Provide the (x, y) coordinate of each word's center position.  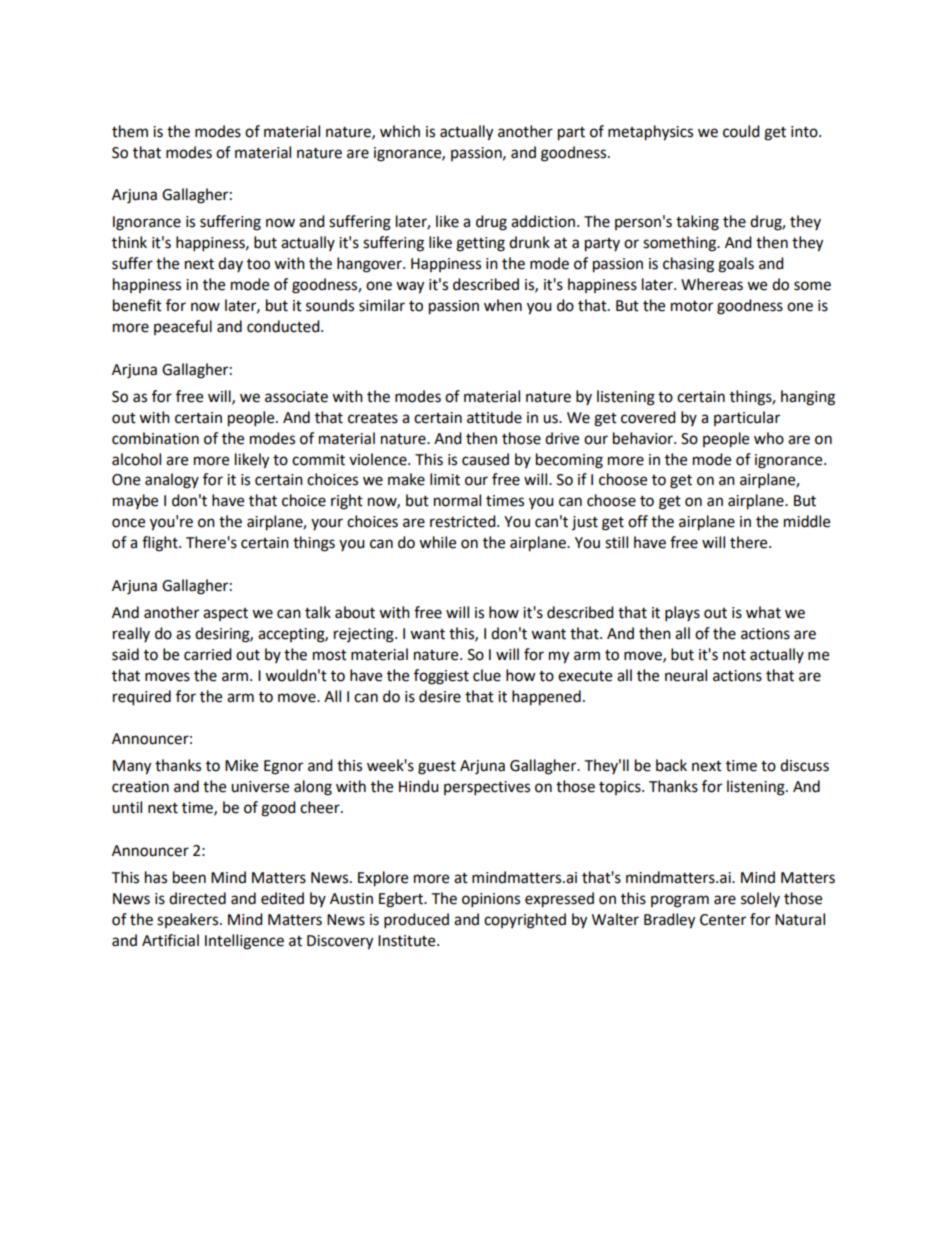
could (741, 131)
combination (155, 438)
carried (208, 654)
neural (686, 675)
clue (487, 675)
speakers (189, 920)
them (130, 131)
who (769, 438)
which (400, 131)
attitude (494, 417)
